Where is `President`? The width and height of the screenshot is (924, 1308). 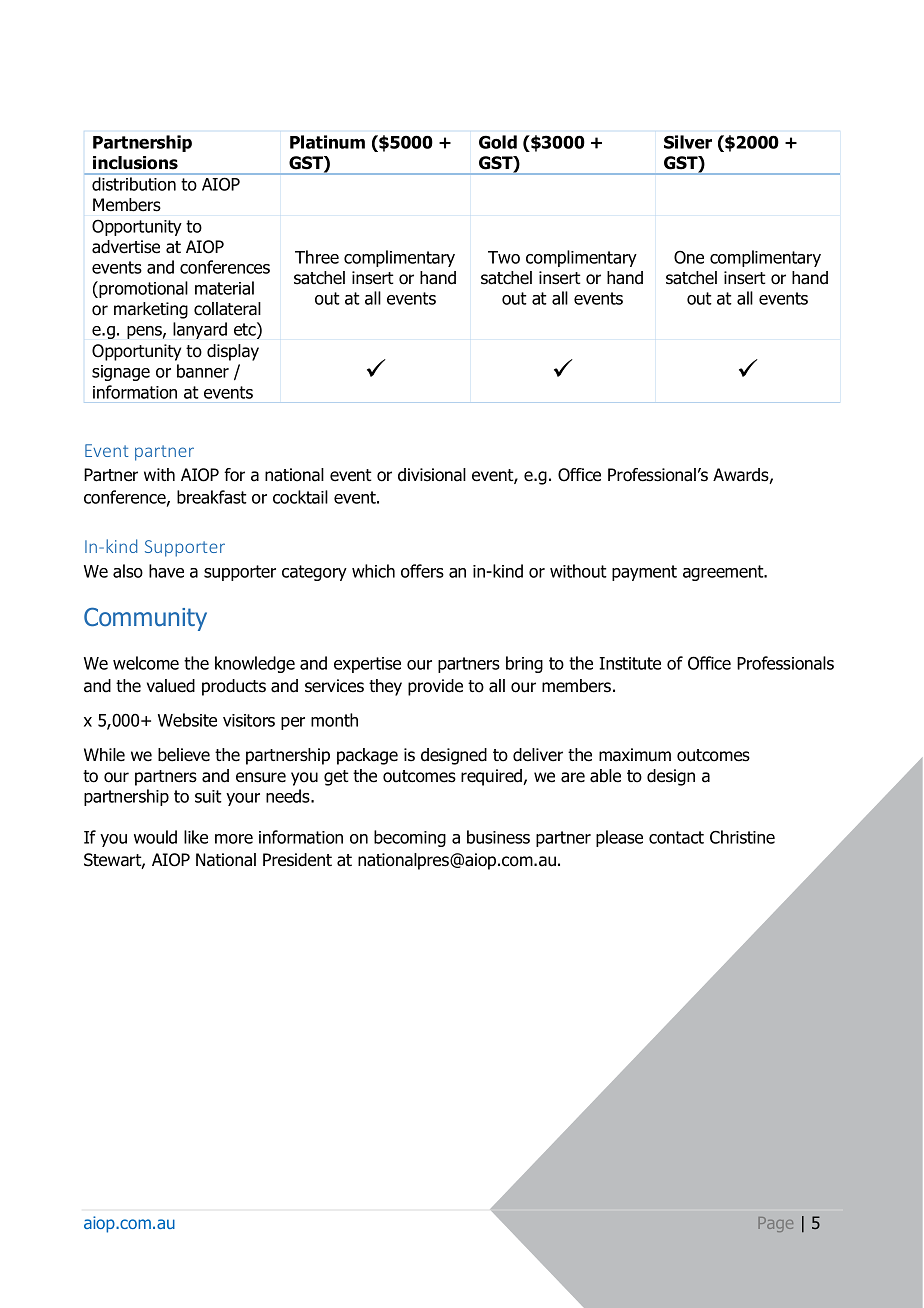 President is located at coordinates (297, 860).
